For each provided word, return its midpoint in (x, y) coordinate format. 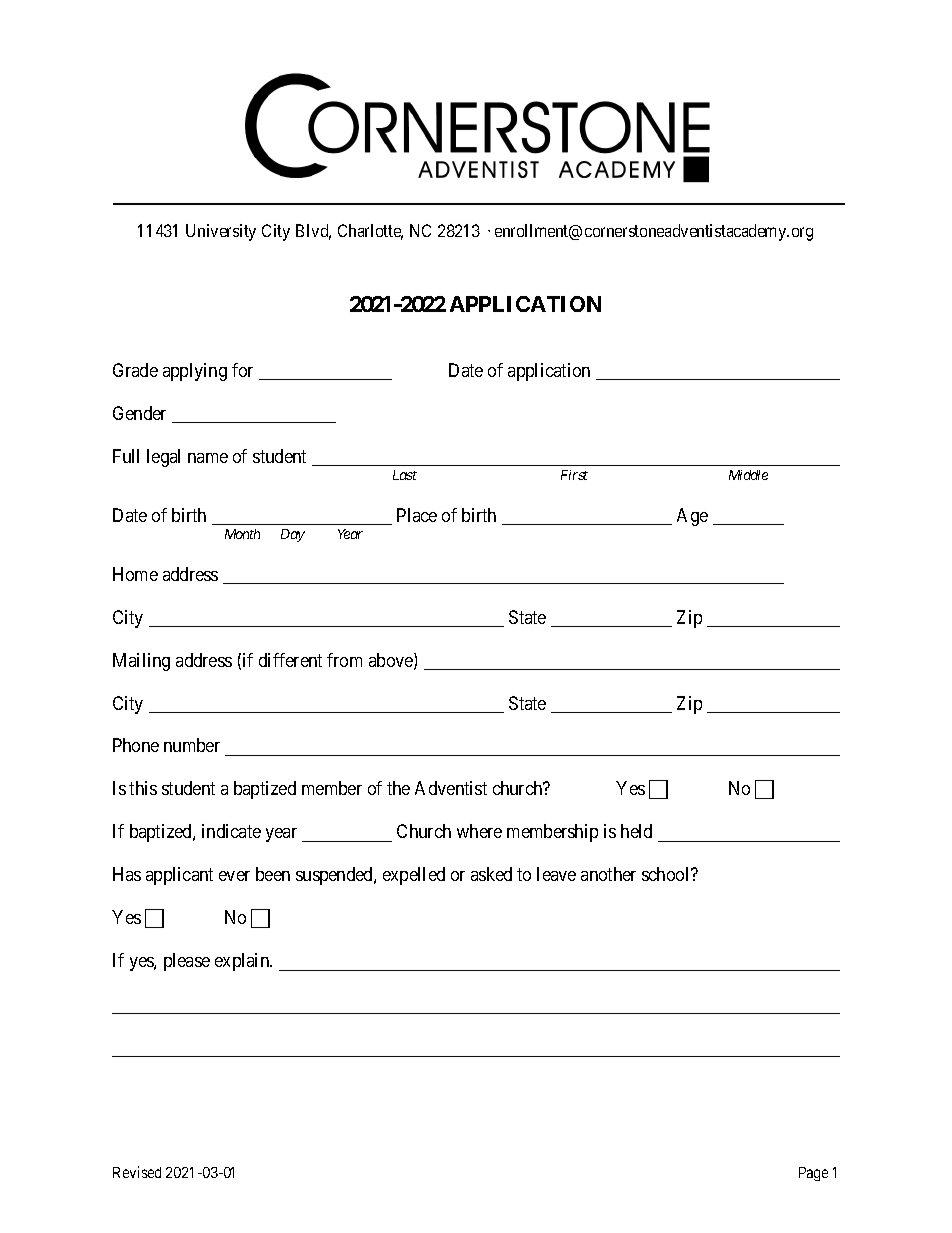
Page (813, 1174)
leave (556, 874)
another (608, 874)
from (344, 660)
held (636, 831)
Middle (748, 475)
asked (491, 874)
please (187, 962)
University (221, 232)
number (192, 745)
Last (405, 475)
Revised (137, 1172)
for (242, 370)
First (574, 475)
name (208, 458)
